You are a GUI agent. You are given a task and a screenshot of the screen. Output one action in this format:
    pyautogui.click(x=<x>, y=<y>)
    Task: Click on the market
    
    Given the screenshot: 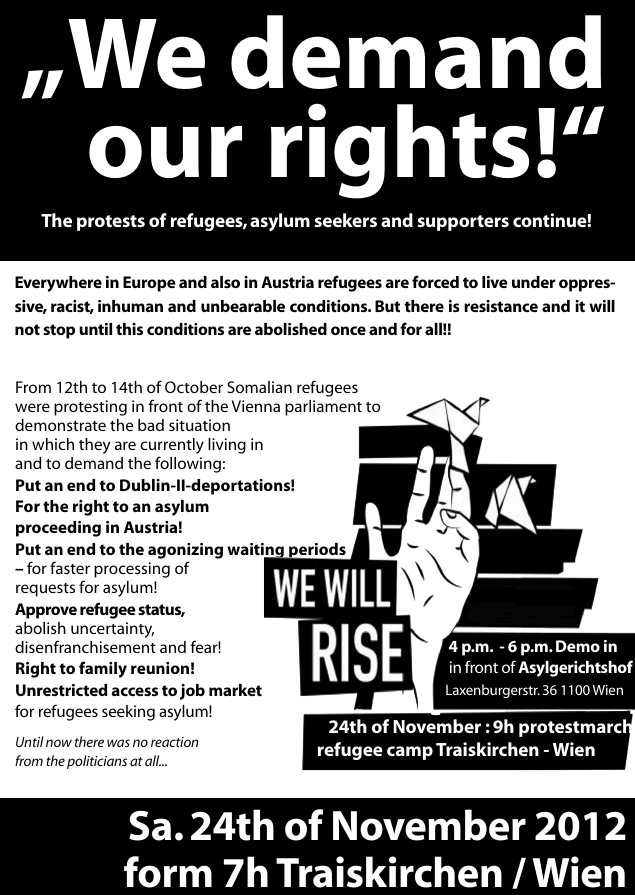 What is the action you would take?
    pyautogui.click(x=235, y=690)
